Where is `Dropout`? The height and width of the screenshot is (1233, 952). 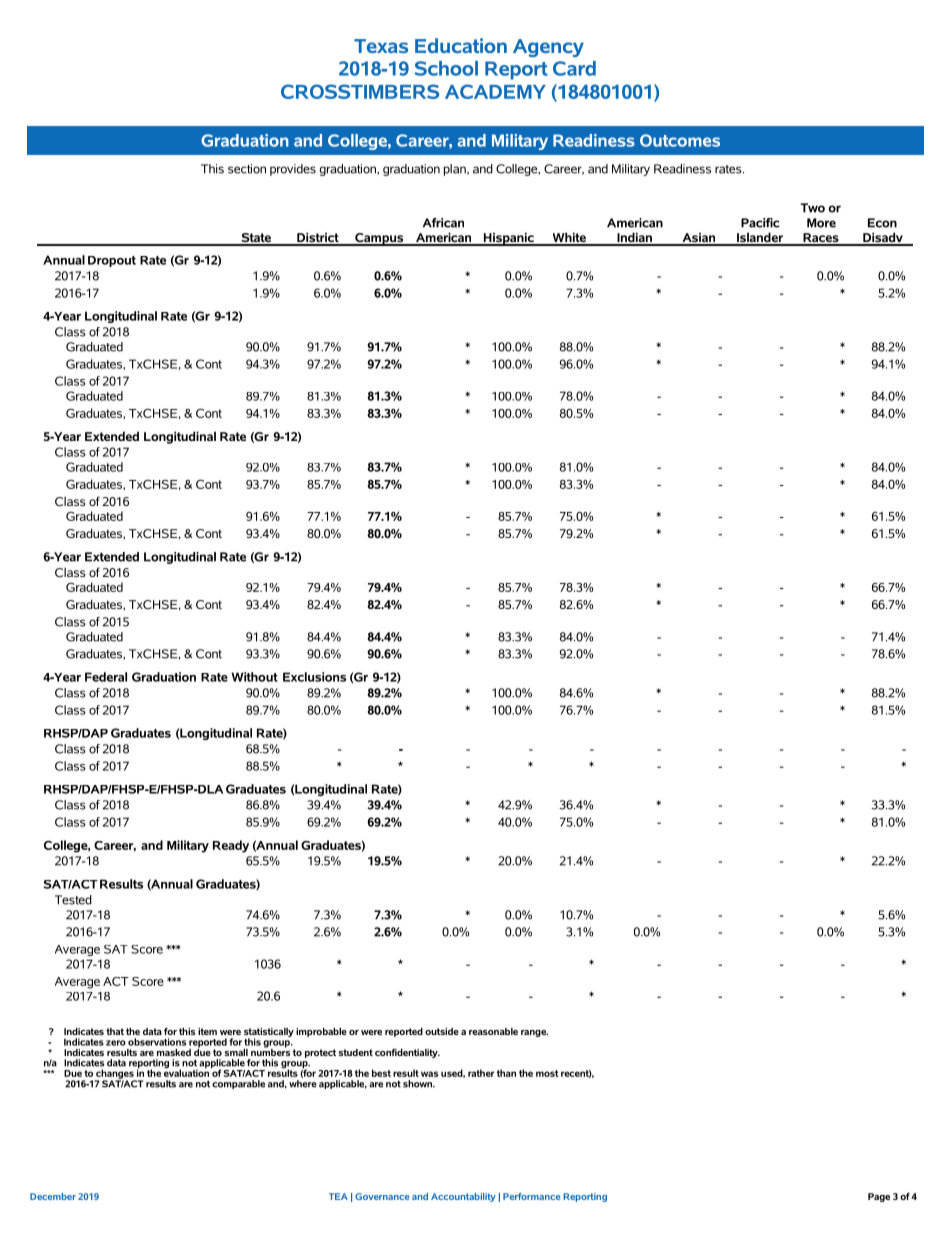
Dropout is located at coordinates (112, 261).
